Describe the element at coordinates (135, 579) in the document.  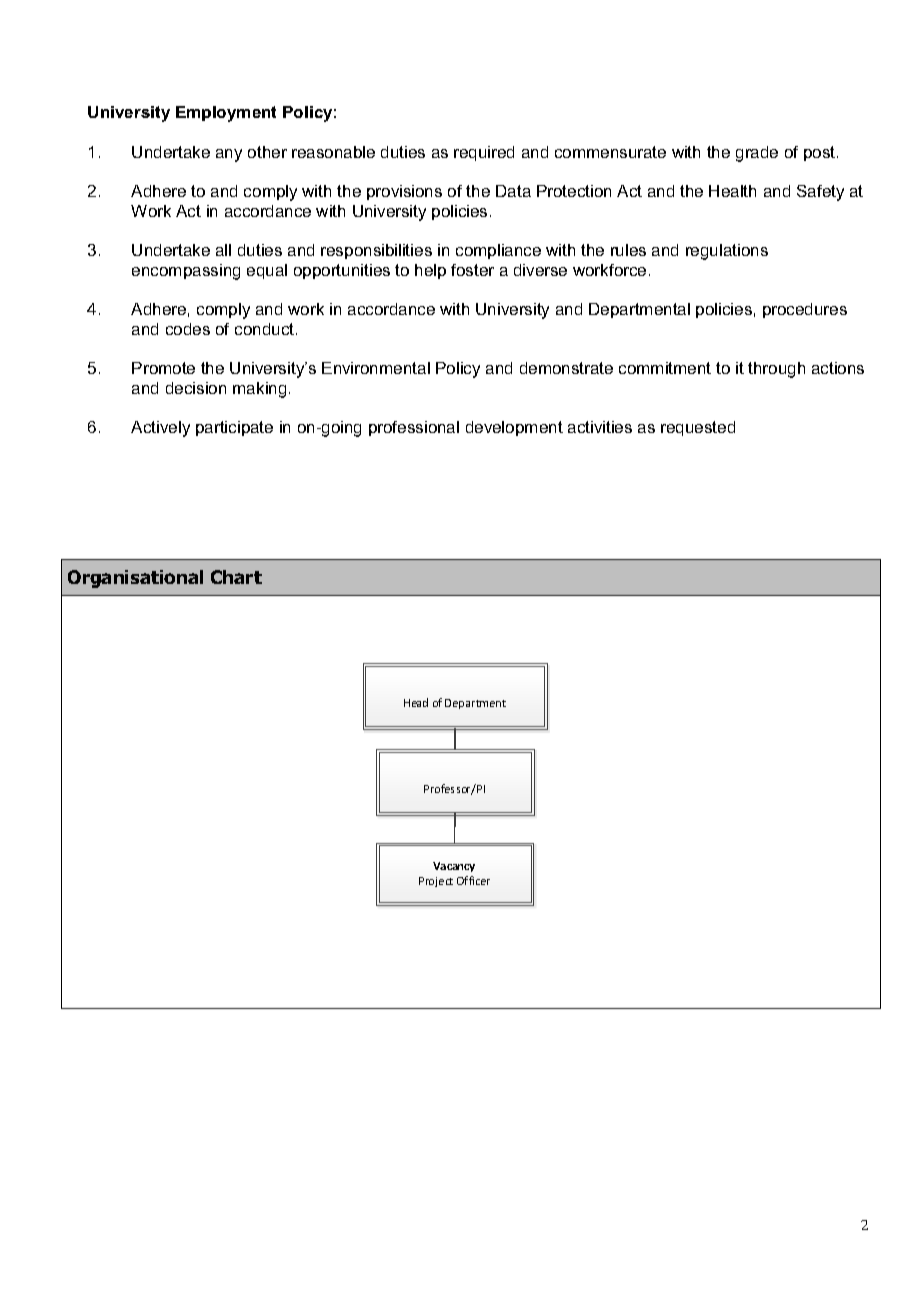
I see `Organisational` at that location.
